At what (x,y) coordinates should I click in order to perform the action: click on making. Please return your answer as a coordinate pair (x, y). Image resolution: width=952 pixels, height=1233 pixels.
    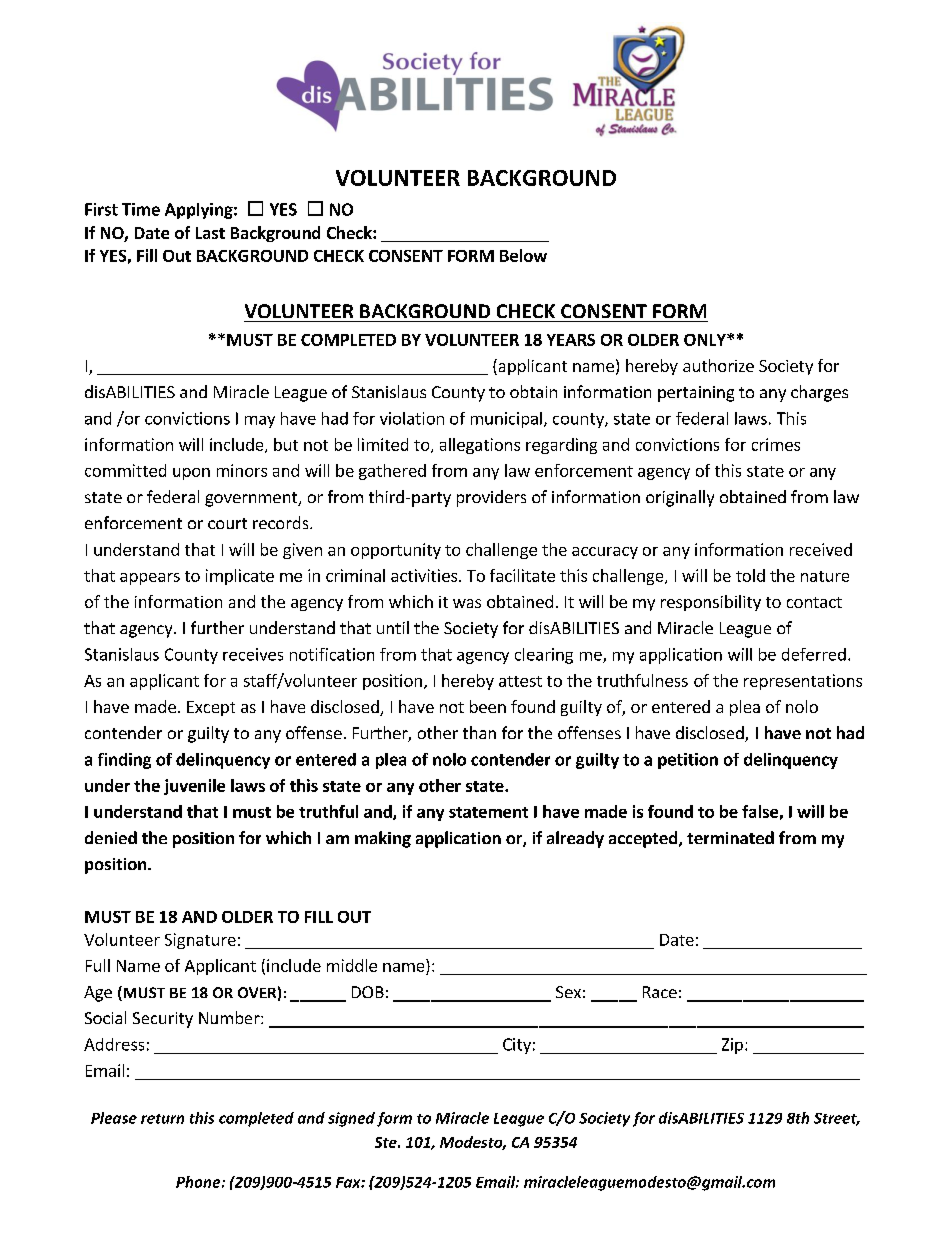
    Looking at the image, I should click on (383, 839).
